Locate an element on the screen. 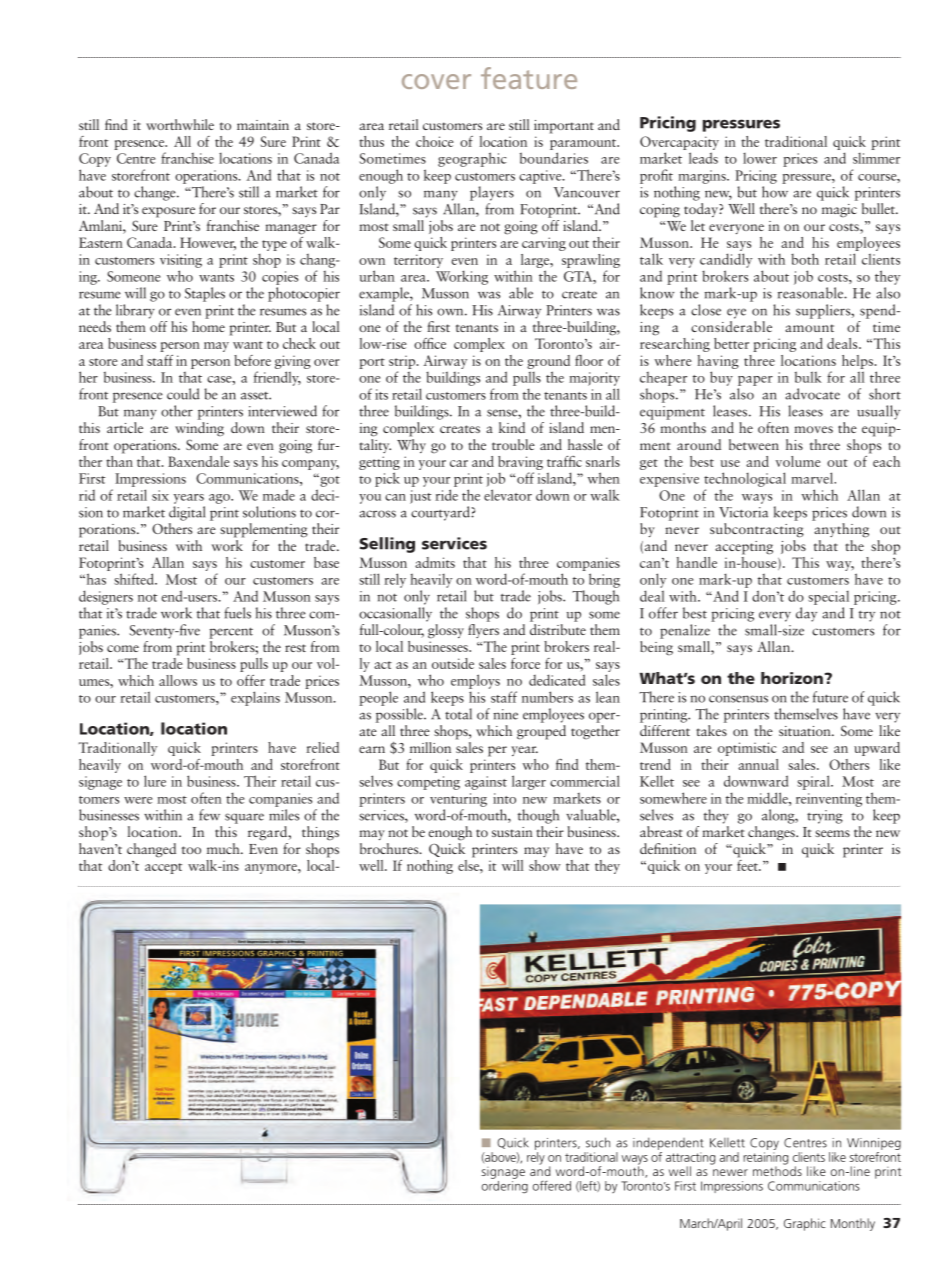  ordering is located at coordinates (505, 1186).
